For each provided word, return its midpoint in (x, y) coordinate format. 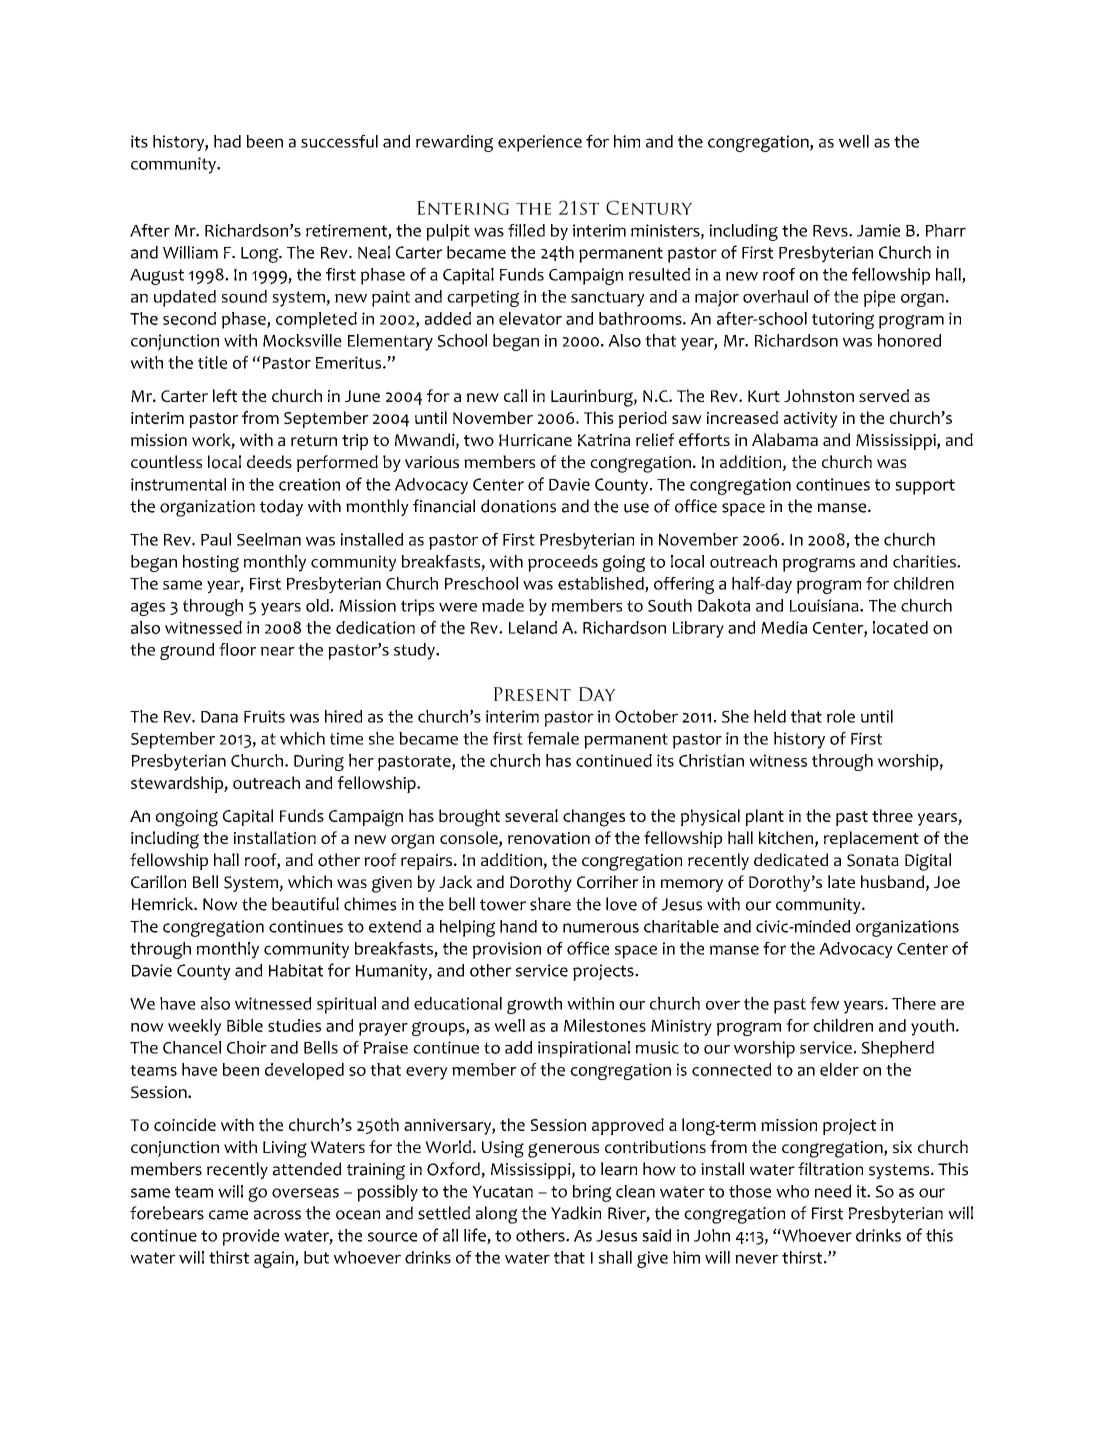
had (227, 141)
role (841, 716)
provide (251, 1237)
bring (591, 1193)
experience (540, 143)
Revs (831, 231)
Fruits (264, 716)
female (553, 738)
